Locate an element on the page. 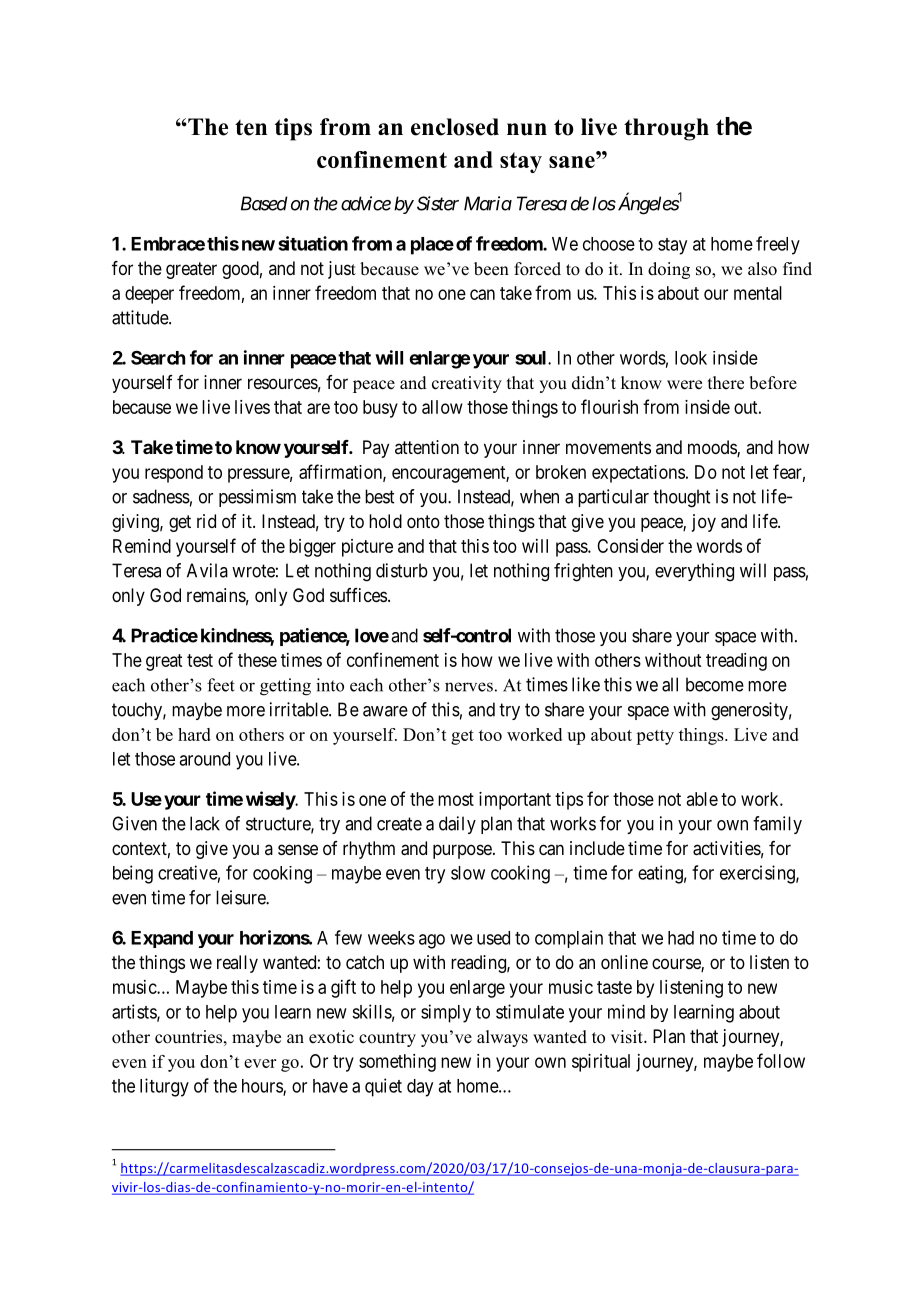 This page has width=924, height=1308. Based is located at coordinates (264, 203).
